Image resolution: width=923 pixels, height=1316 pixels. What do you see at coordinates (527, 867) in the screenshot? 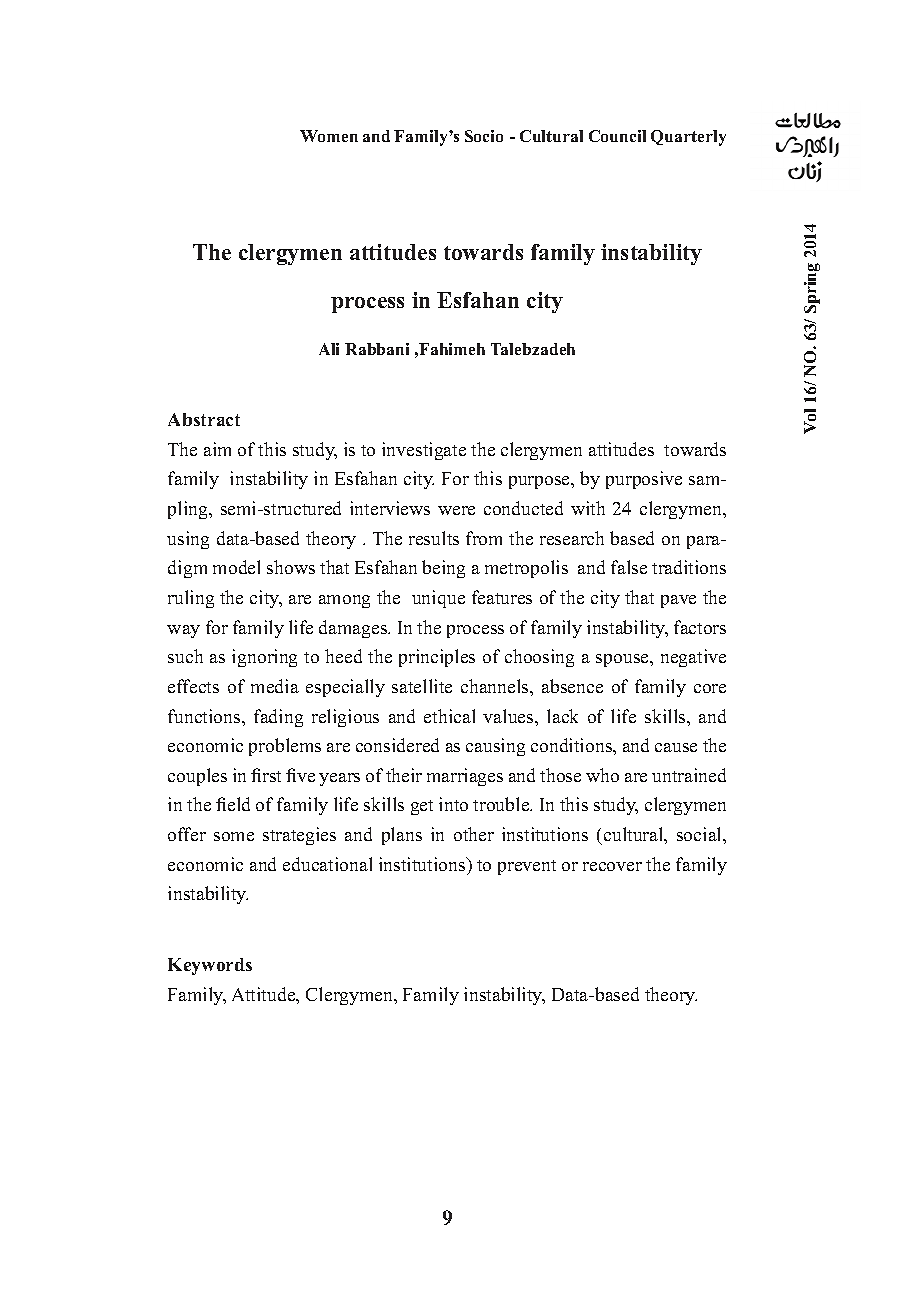
I see `prevent` at bounding box center [527, 867].
